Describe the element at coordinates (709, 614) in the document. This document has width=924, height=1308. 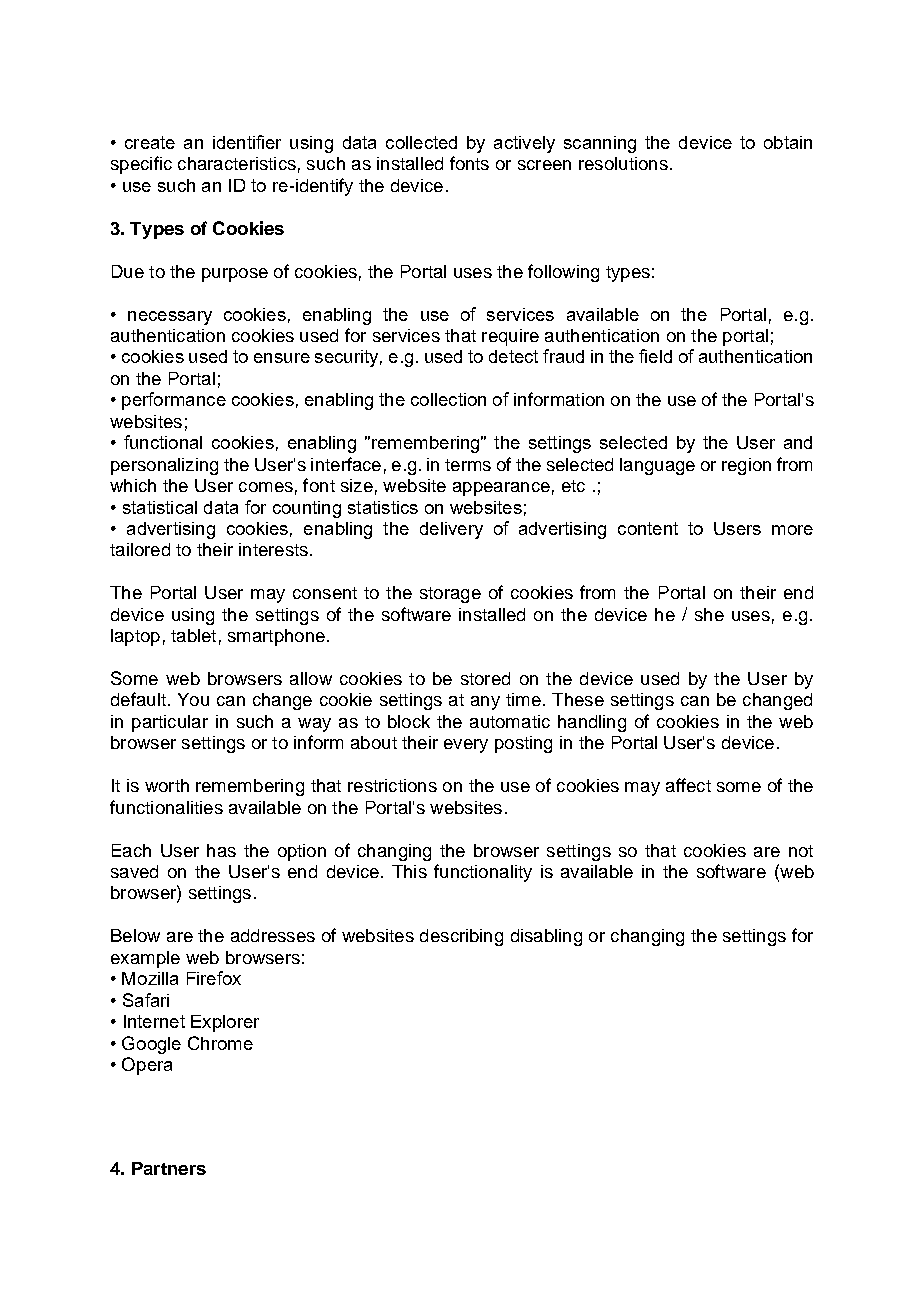
I see `she` at that location.
